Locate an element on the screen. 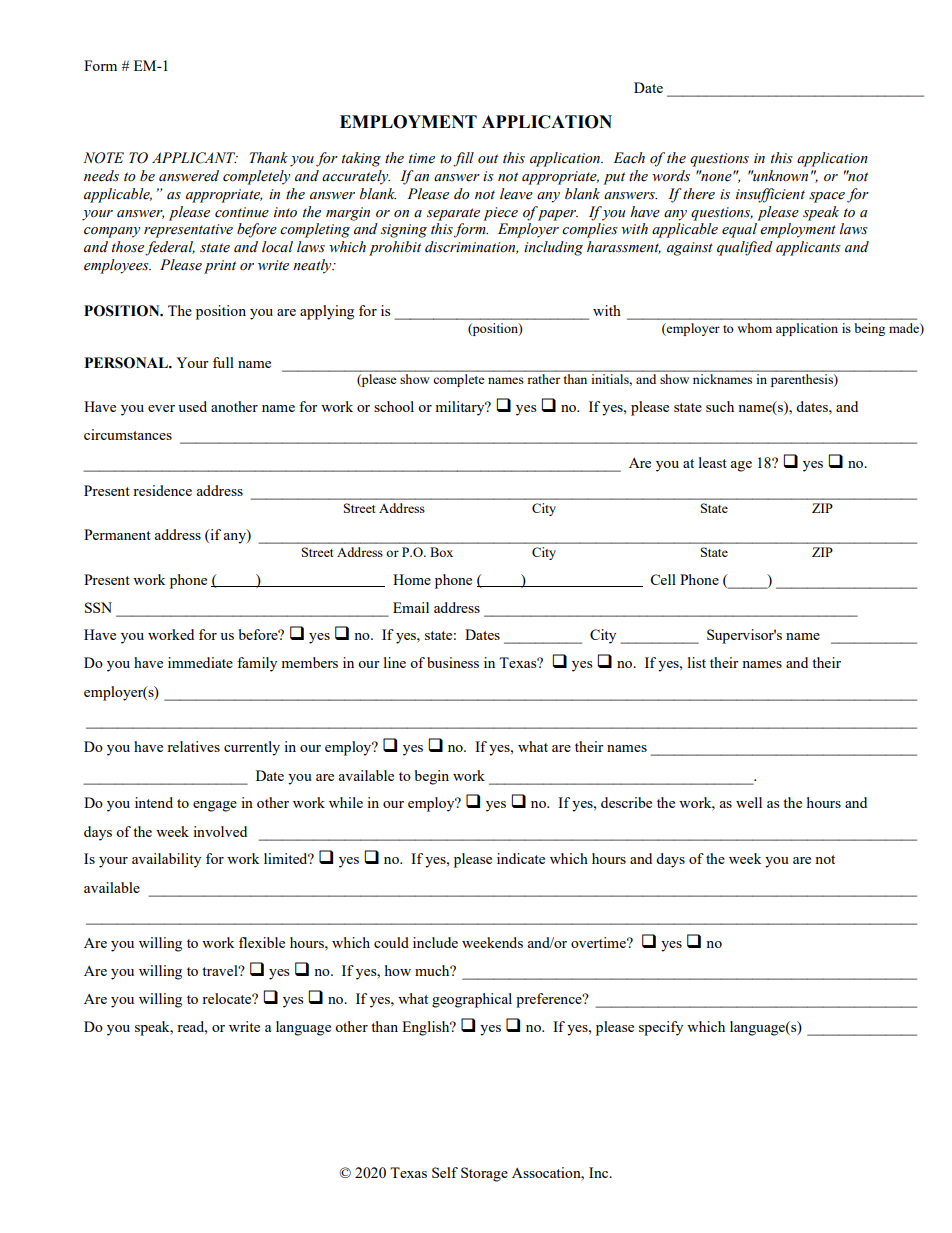  include is located at coordinates (435, 942).
